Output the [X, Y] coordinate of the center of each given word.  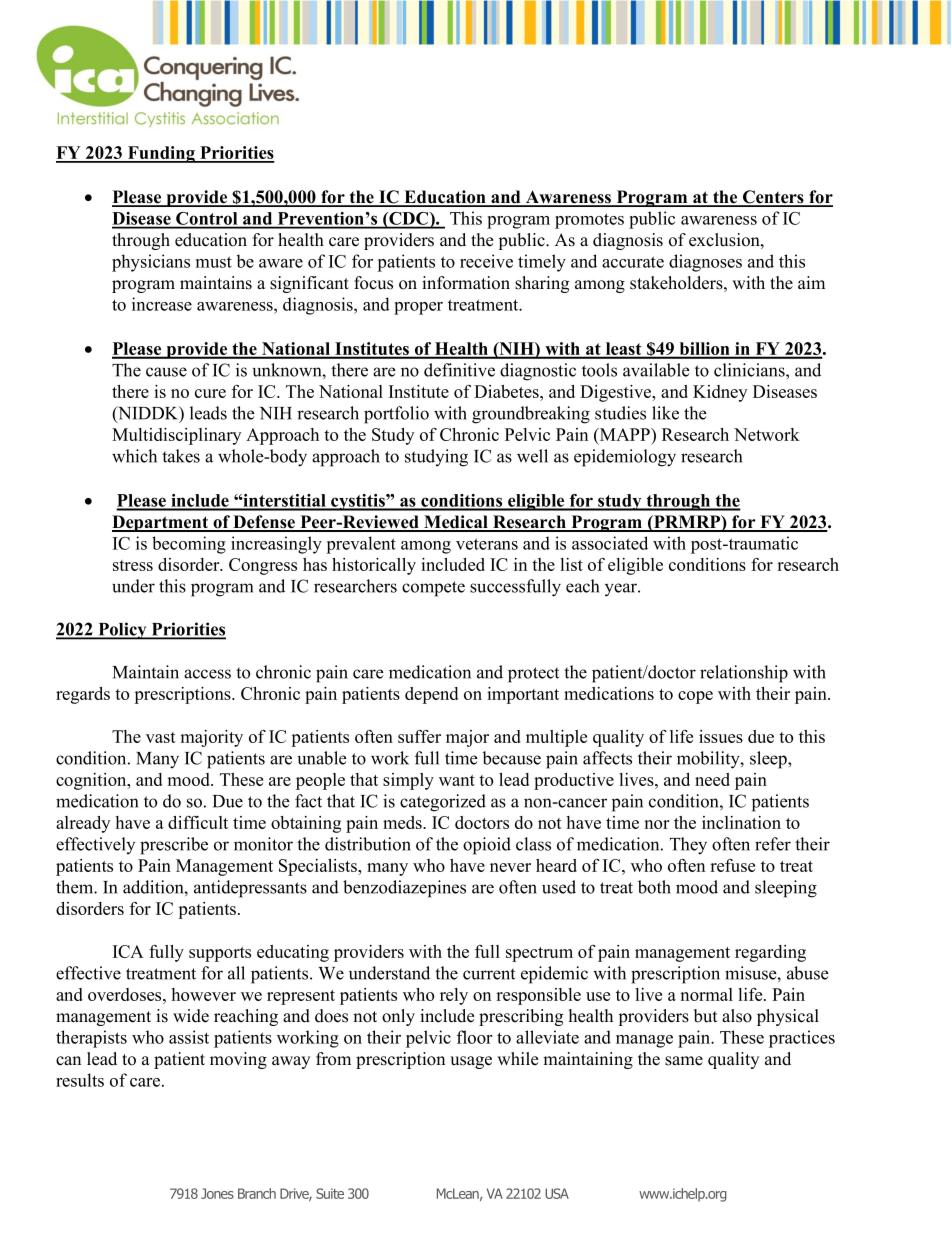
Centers [773, 198]
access [207, 674]
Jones [217, 1193]
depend [431, 695]
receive [486, 261]
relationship [744, 674]
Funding [161, 154]
